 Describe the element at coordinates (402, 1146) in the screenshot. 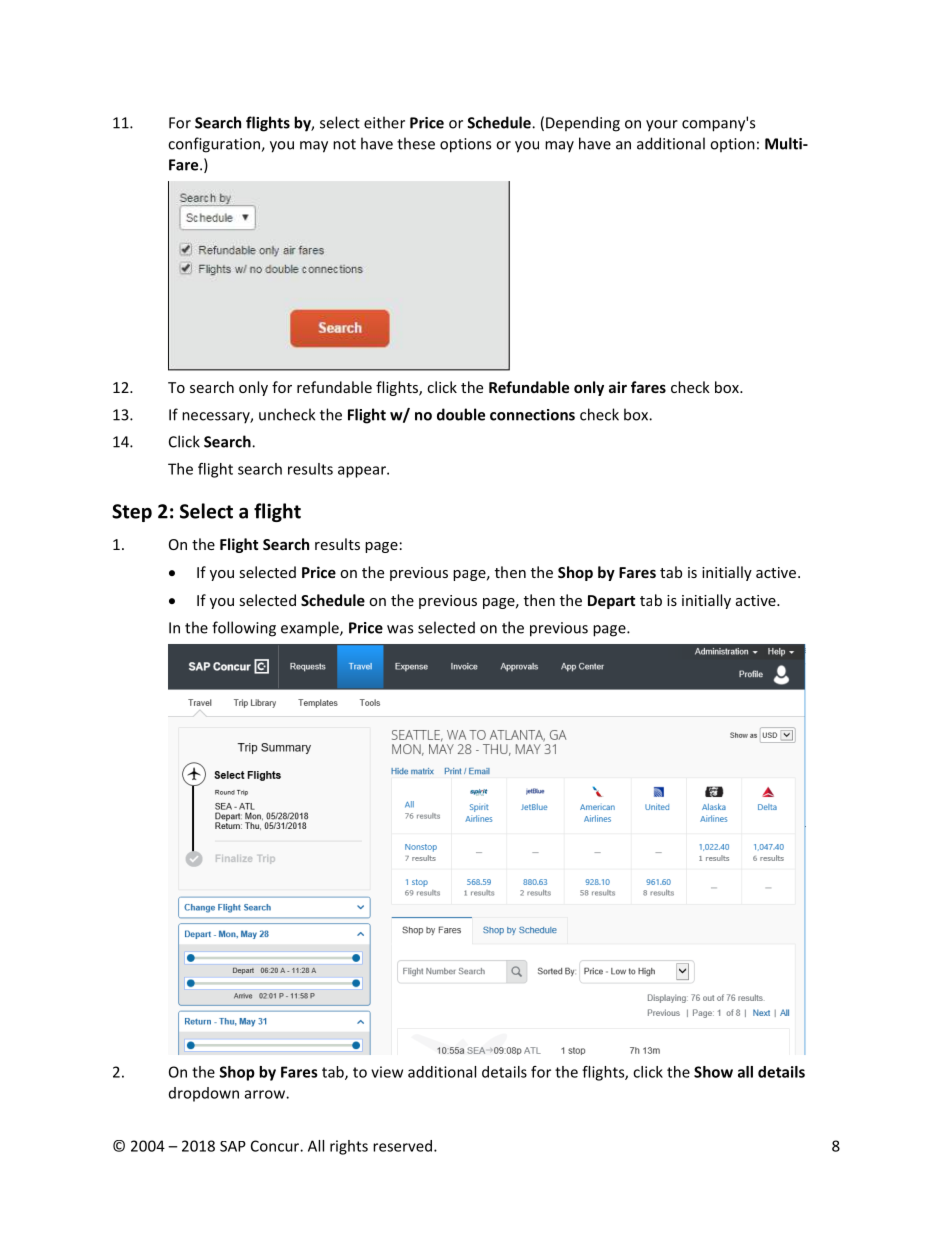

I see `reserved` at that location.
